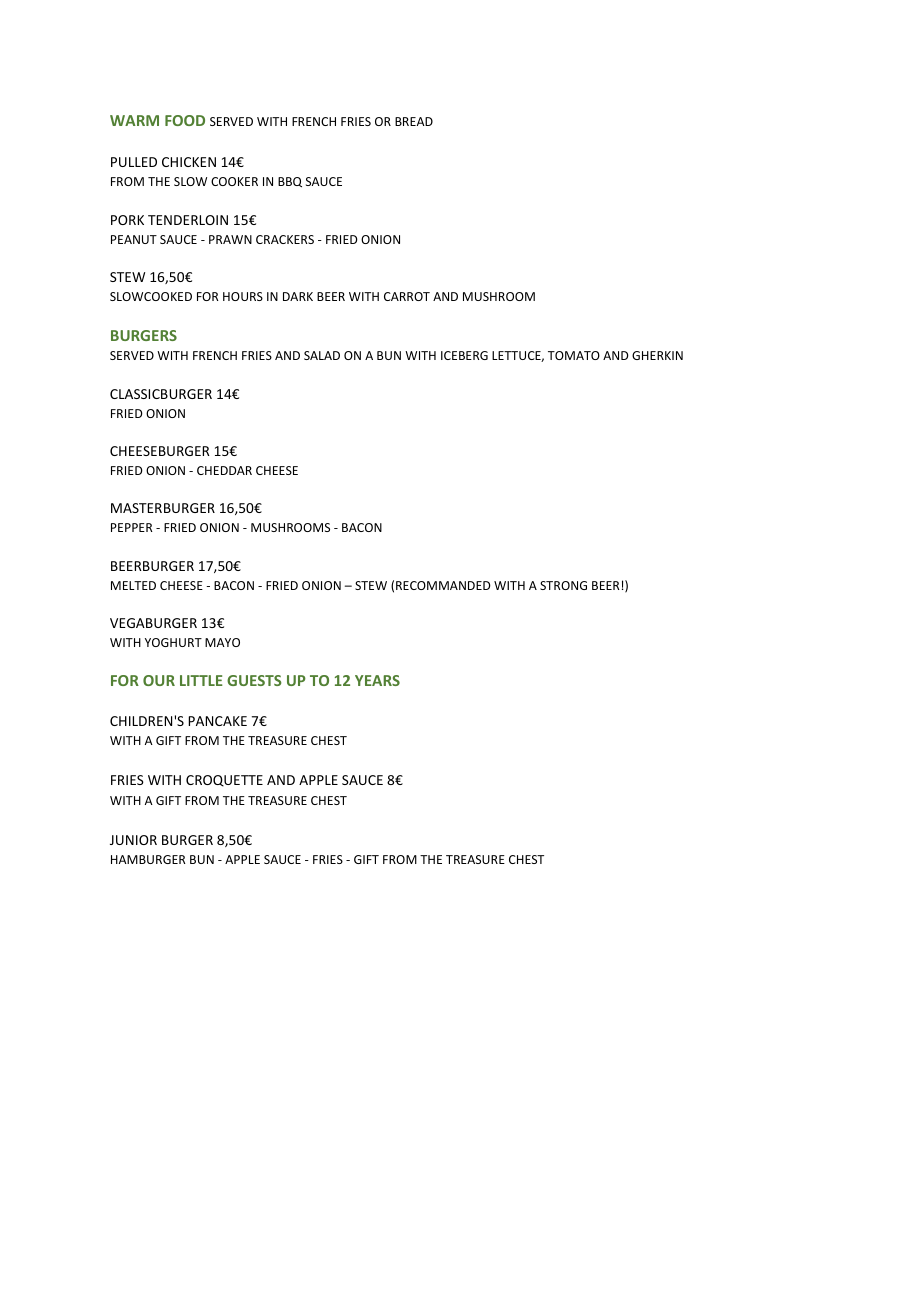 This image has width=924, height=1308. Describe the element at coordinates (133, 840) in the image. I see `JUNIOR` at that location.
